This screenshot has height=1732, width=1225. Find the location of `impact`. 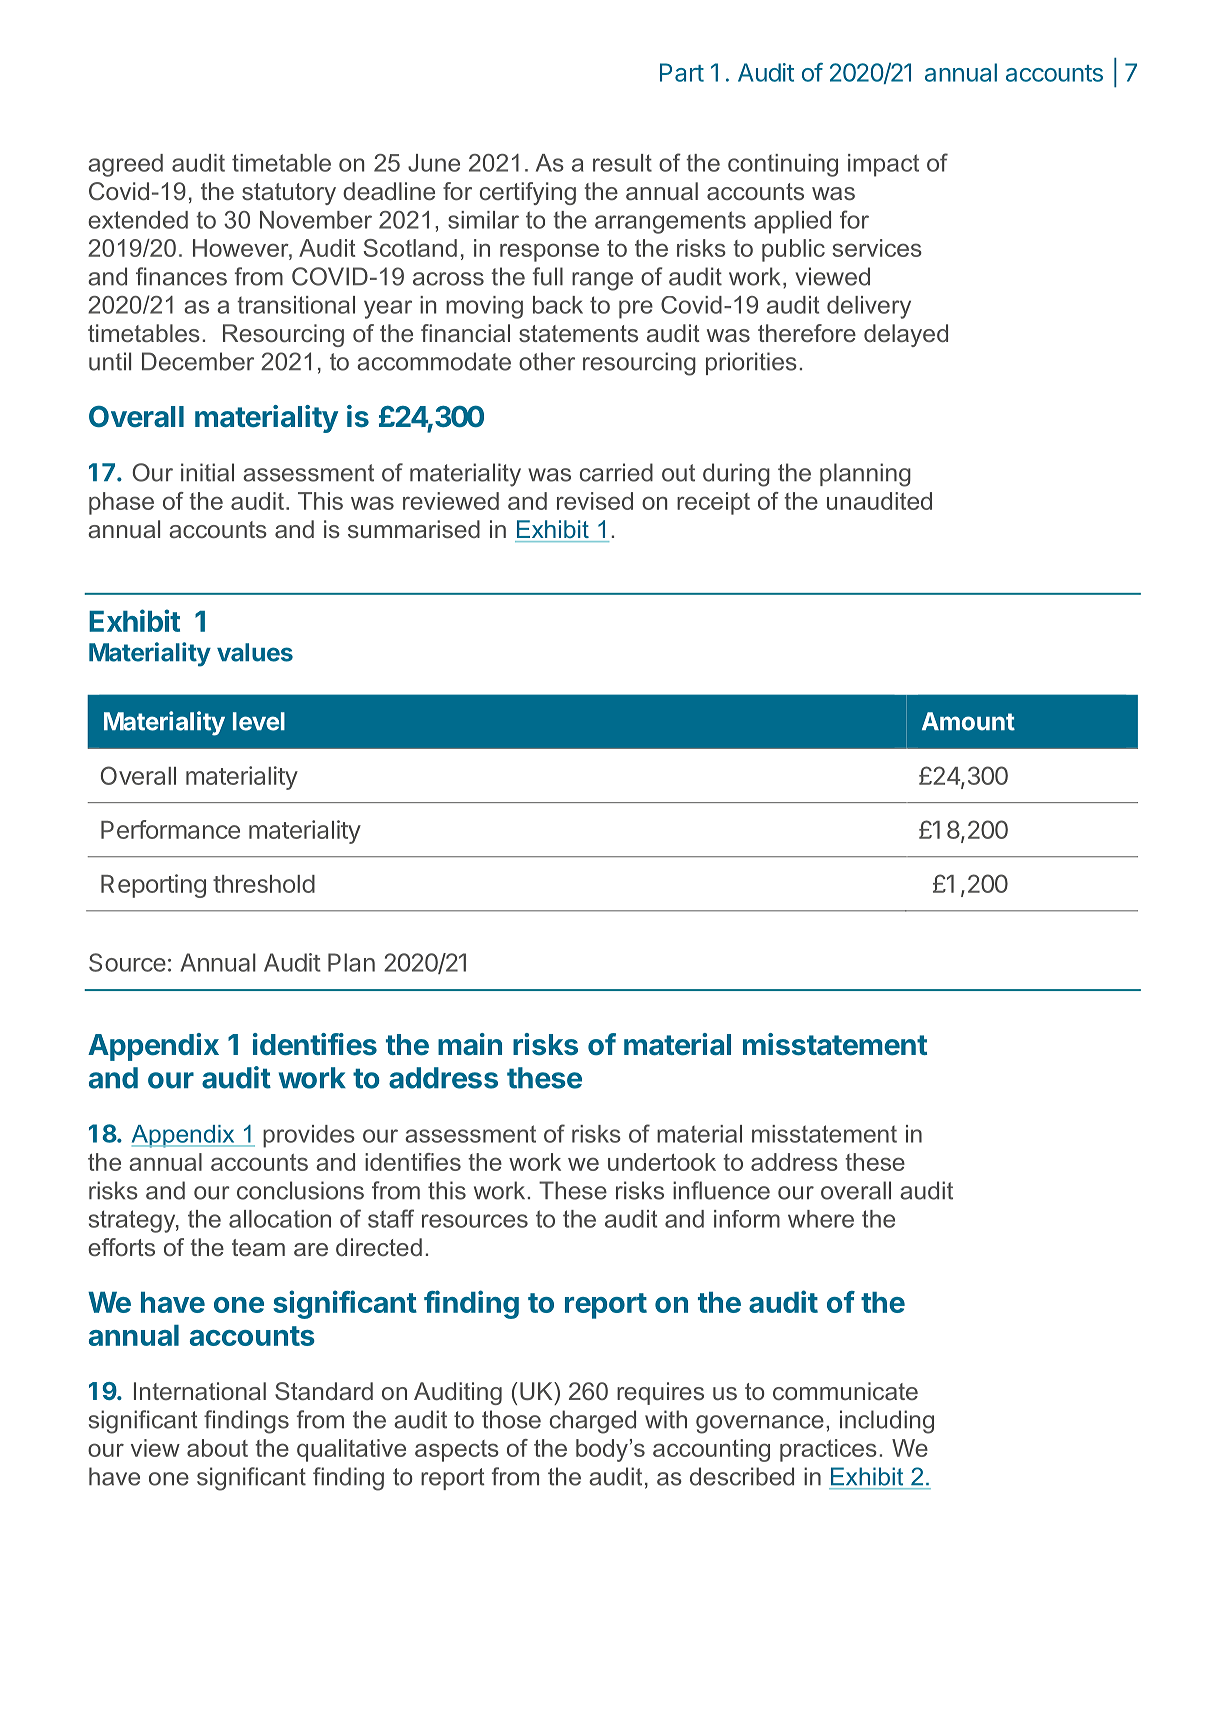

impact is located at coordinates (883, 165).
